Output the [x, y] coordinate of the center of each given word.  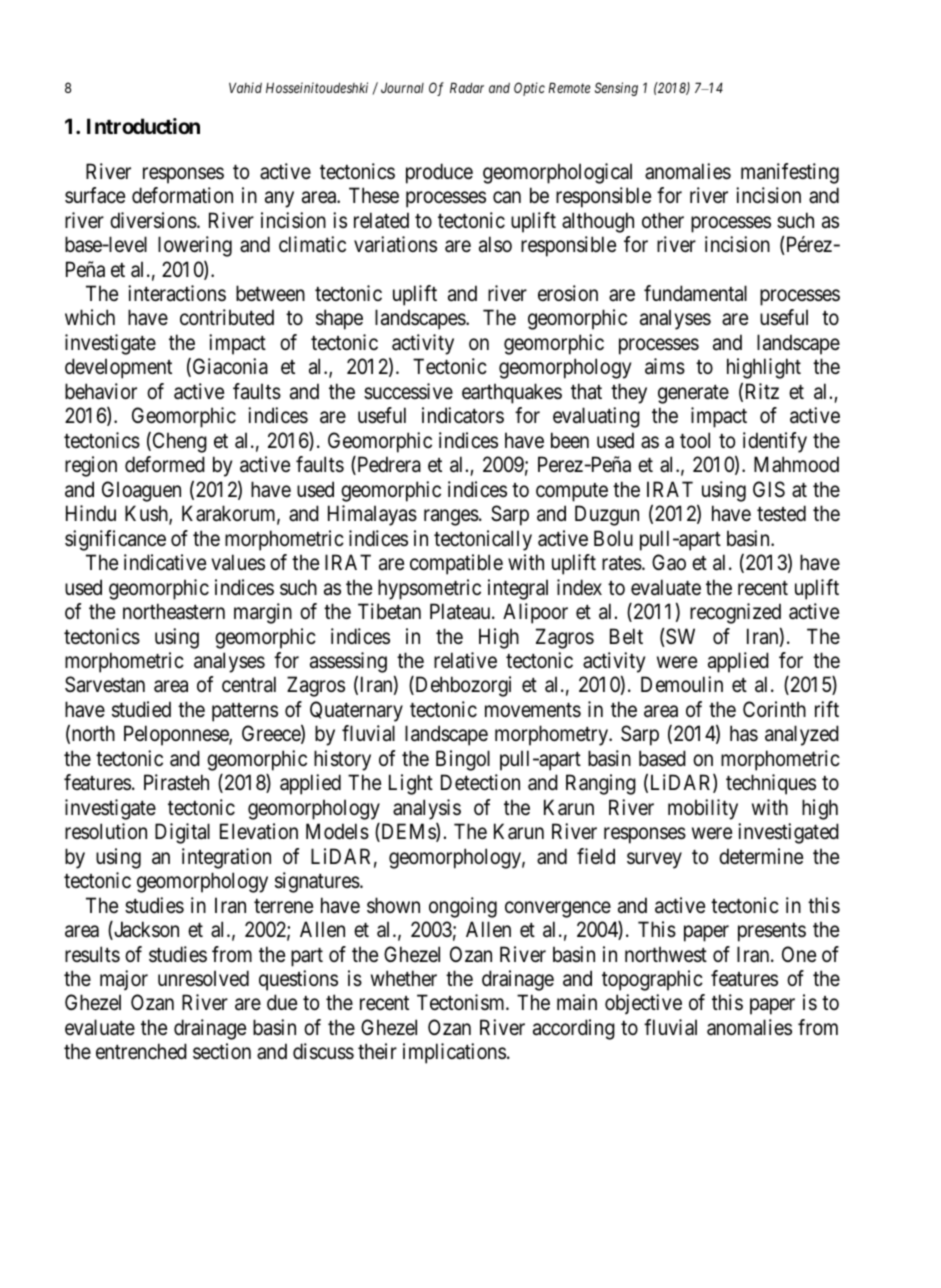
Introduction [143, 126]
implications [454, 1053]
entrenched [141, 1051]
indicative [165, 562]
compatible [456, 564]
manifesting [790, 173]
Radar [467, 87]
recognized [735, 613]
